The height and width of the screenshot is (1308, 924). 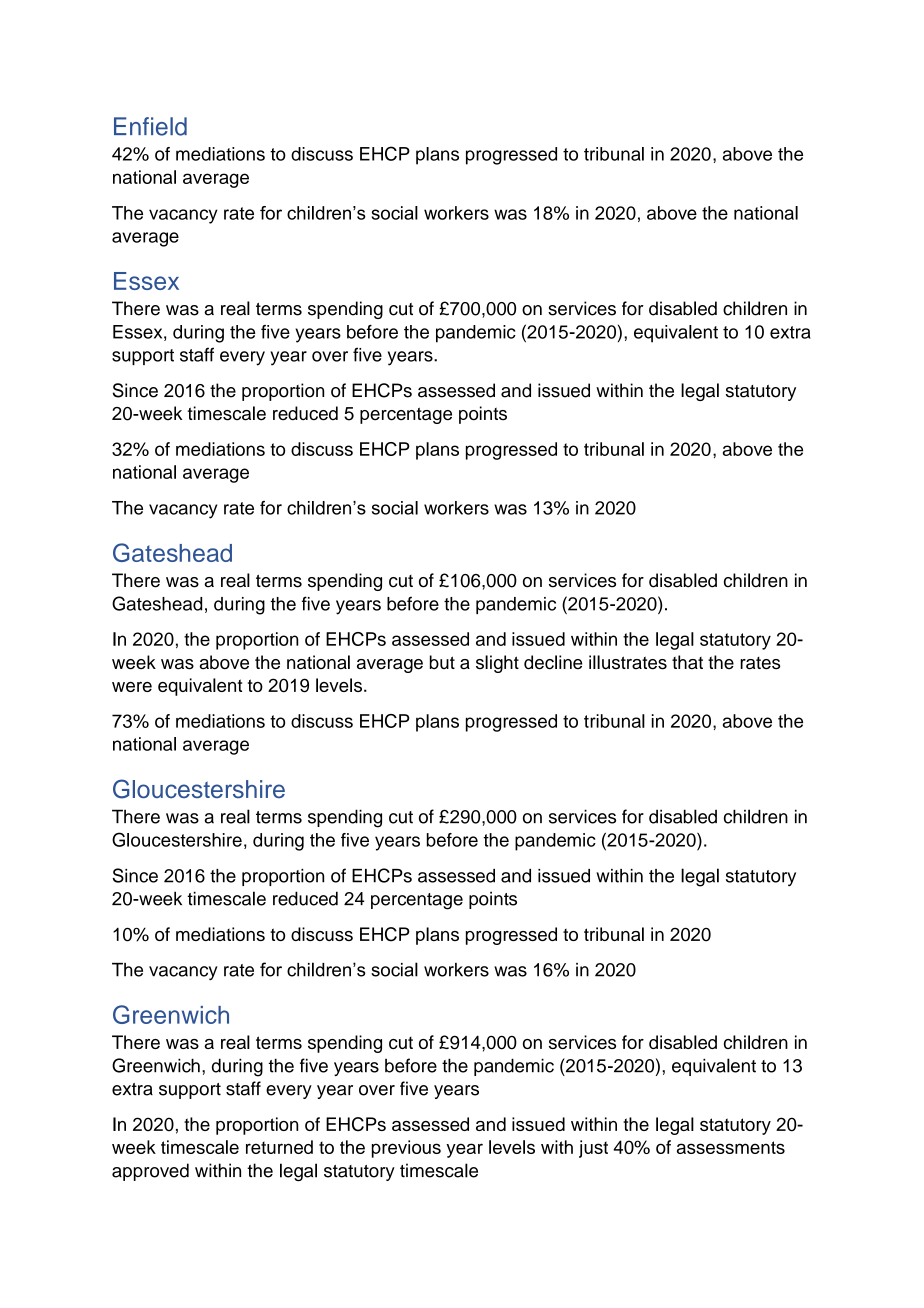 I want to click on decline, so click(x=553, y=662).
